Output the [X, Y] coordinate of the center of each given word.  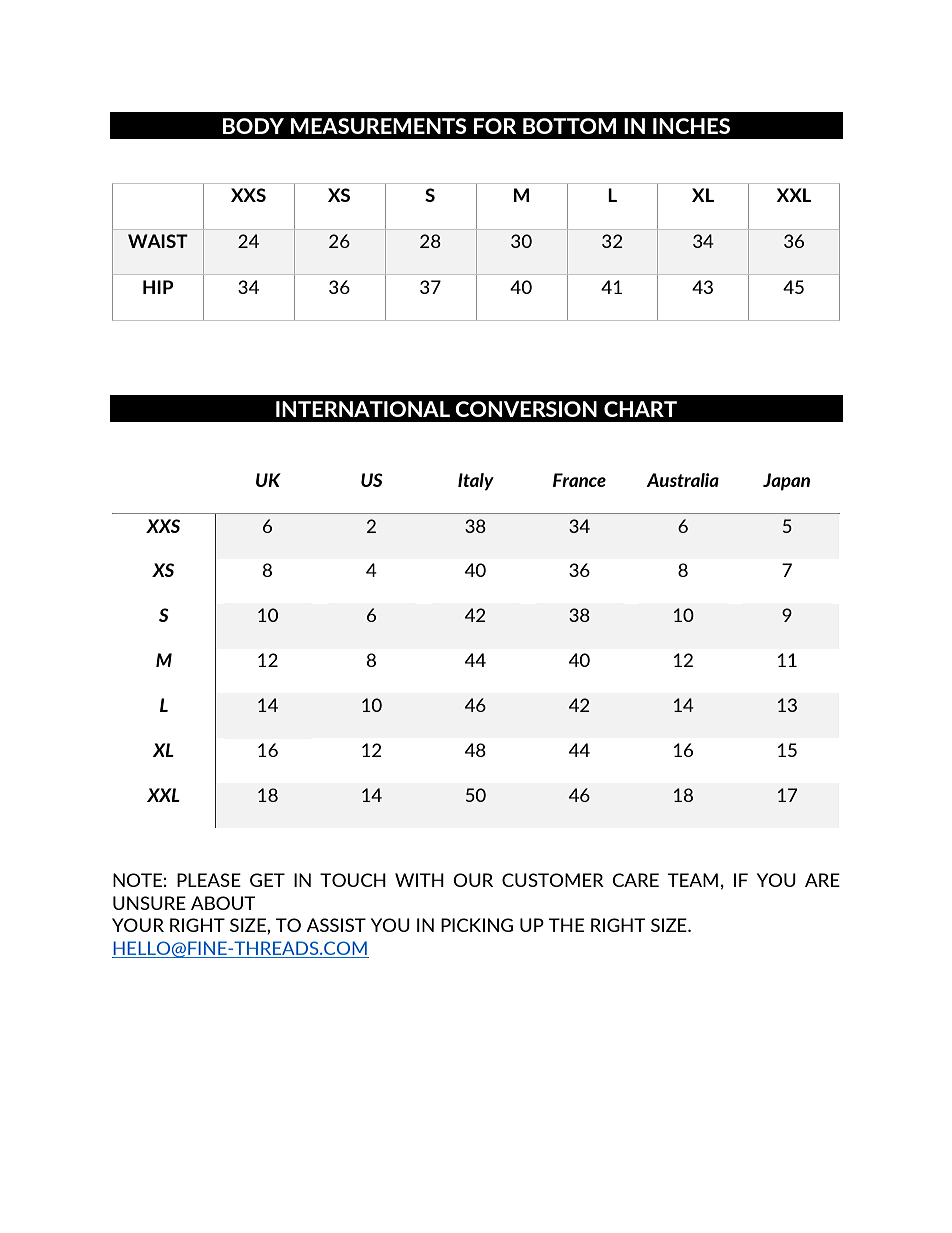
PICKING [477, 925]
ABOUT [223, 903]
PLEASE [209, 880]
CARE [635, 880]
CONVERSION [526, 409]
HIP [158, 287]
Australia [682, 480]
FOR [495, 126]
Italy [476, 482]
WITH [419, 880]
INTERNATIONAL [363, 409]
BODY [253, 126]
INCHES [691, 126]
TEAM [693, 880]
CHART [640, 409]
